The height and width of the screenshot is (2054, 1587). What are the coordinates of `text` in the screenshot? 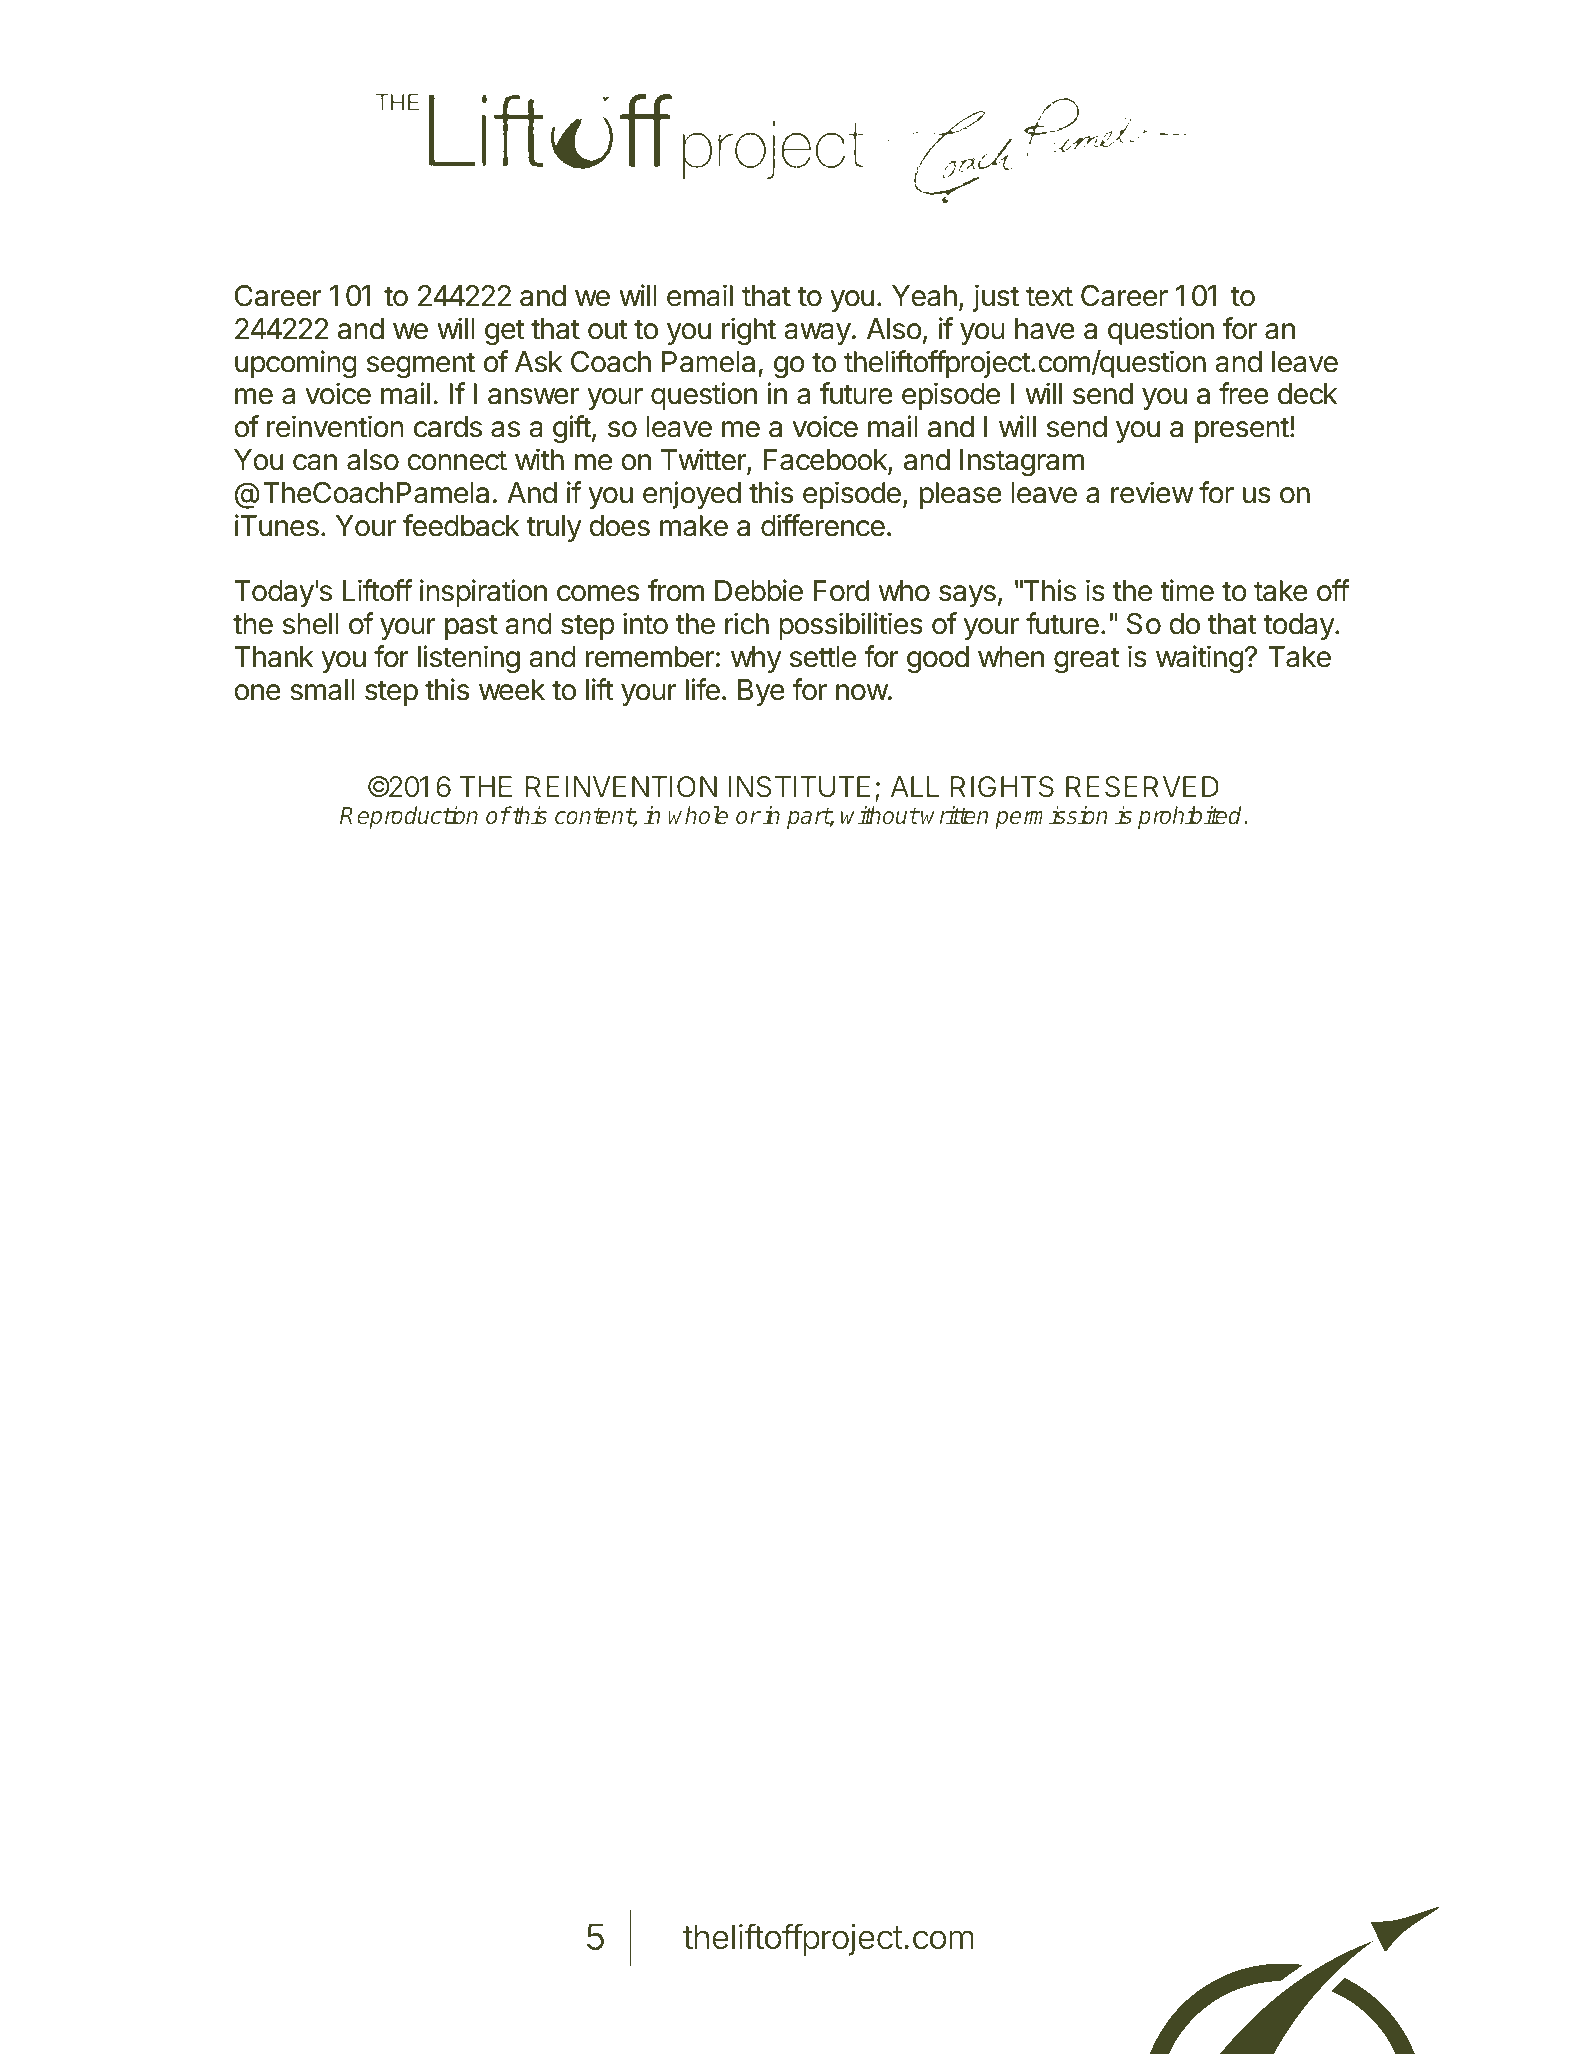 It's located at (1049, 296).
